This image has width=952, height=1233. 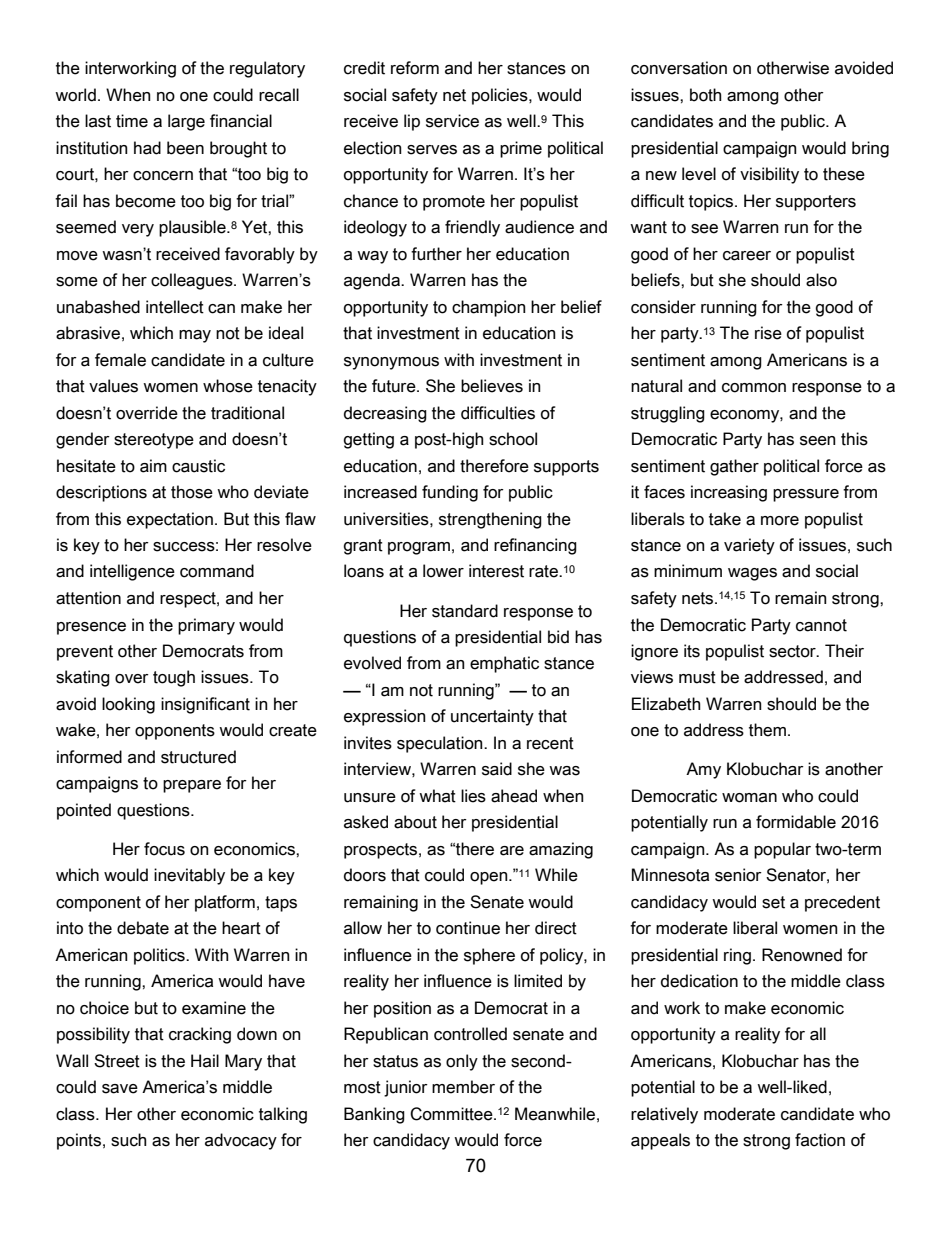 I want to click on believes, so click(x=492, y=386).
